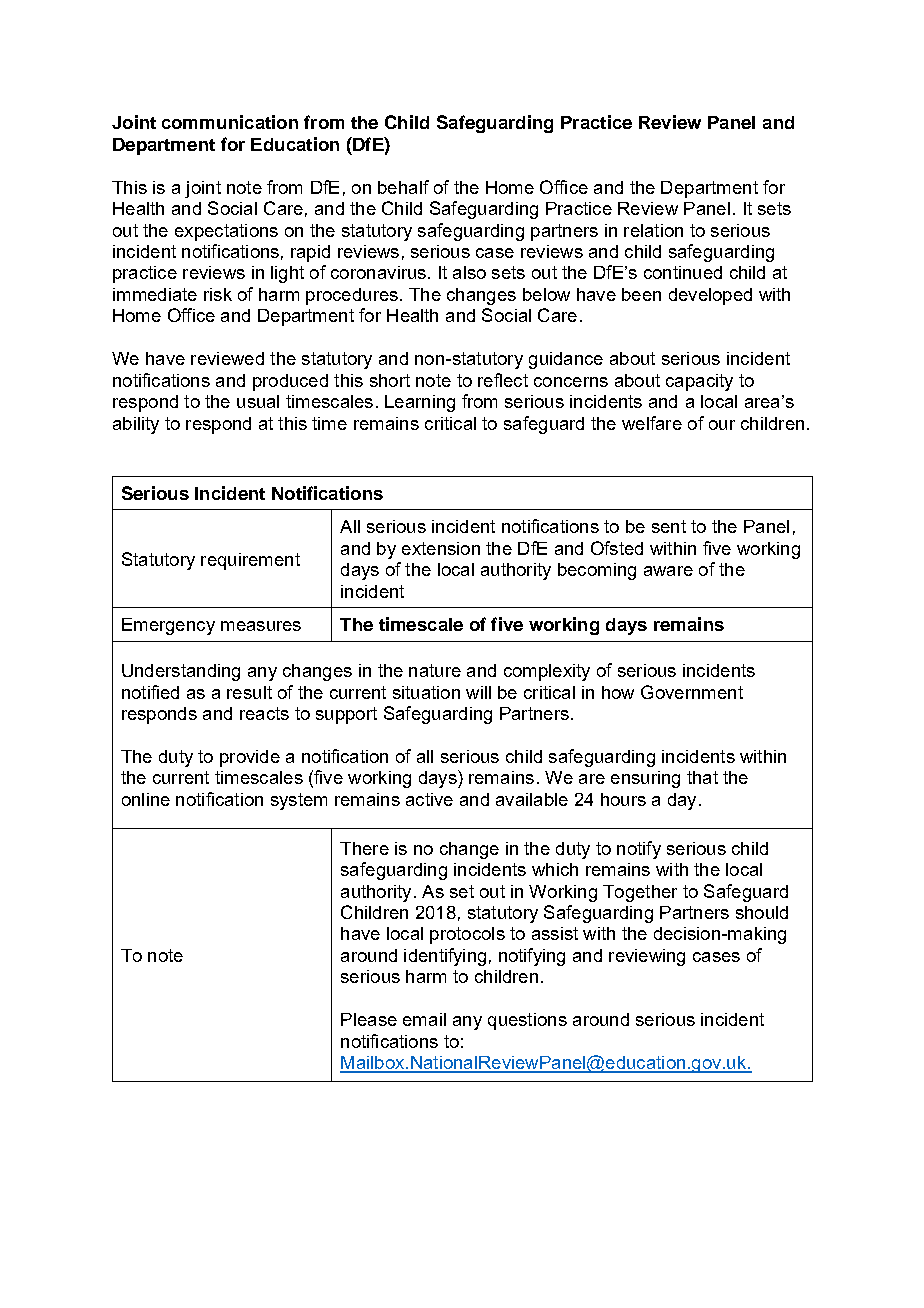 The image size is (924, 1308). What do you see at coordinates (668, 571) in the screenshot?
I see `aware` at bounding box center [668, 571].
